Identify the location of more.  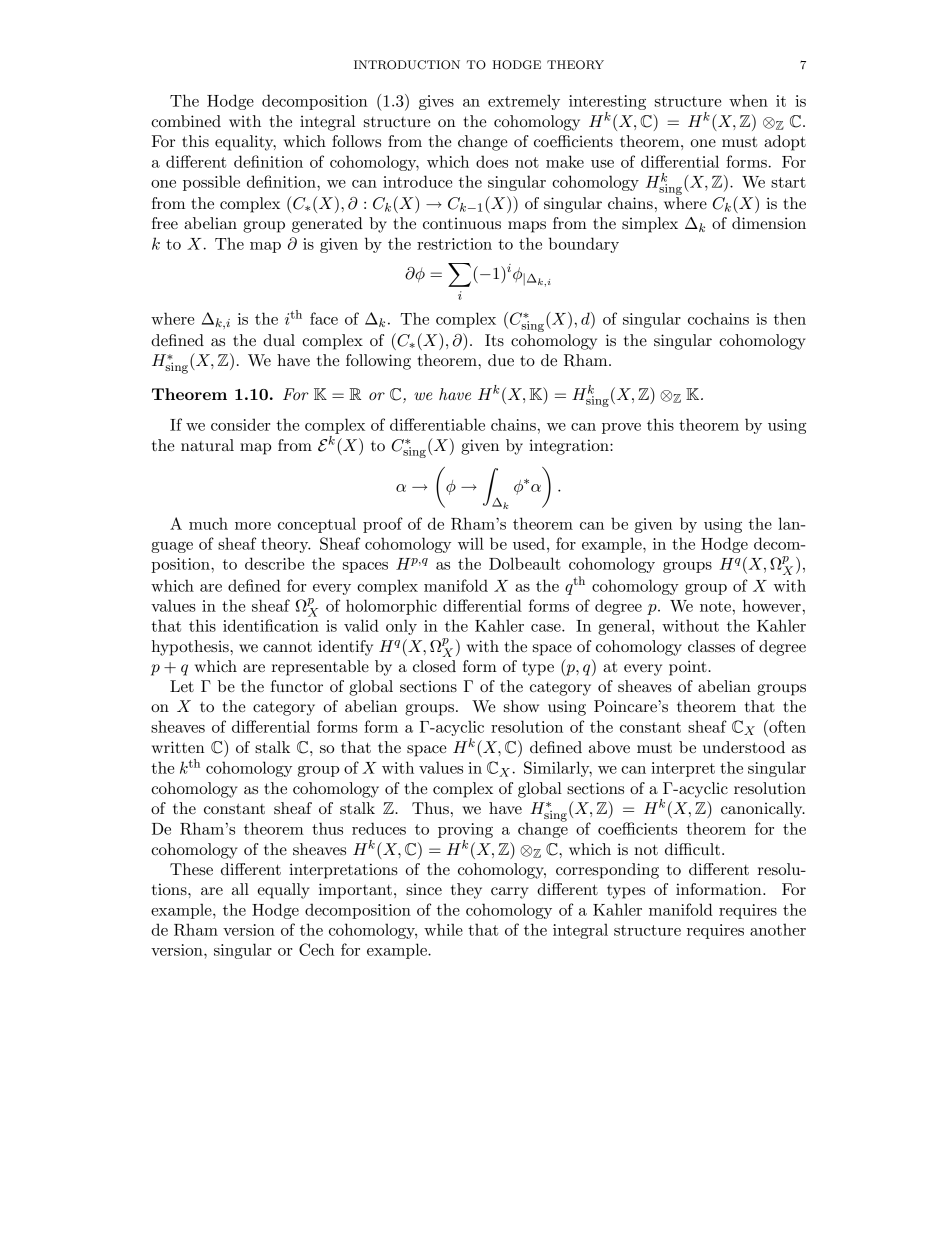
(253, 526).
